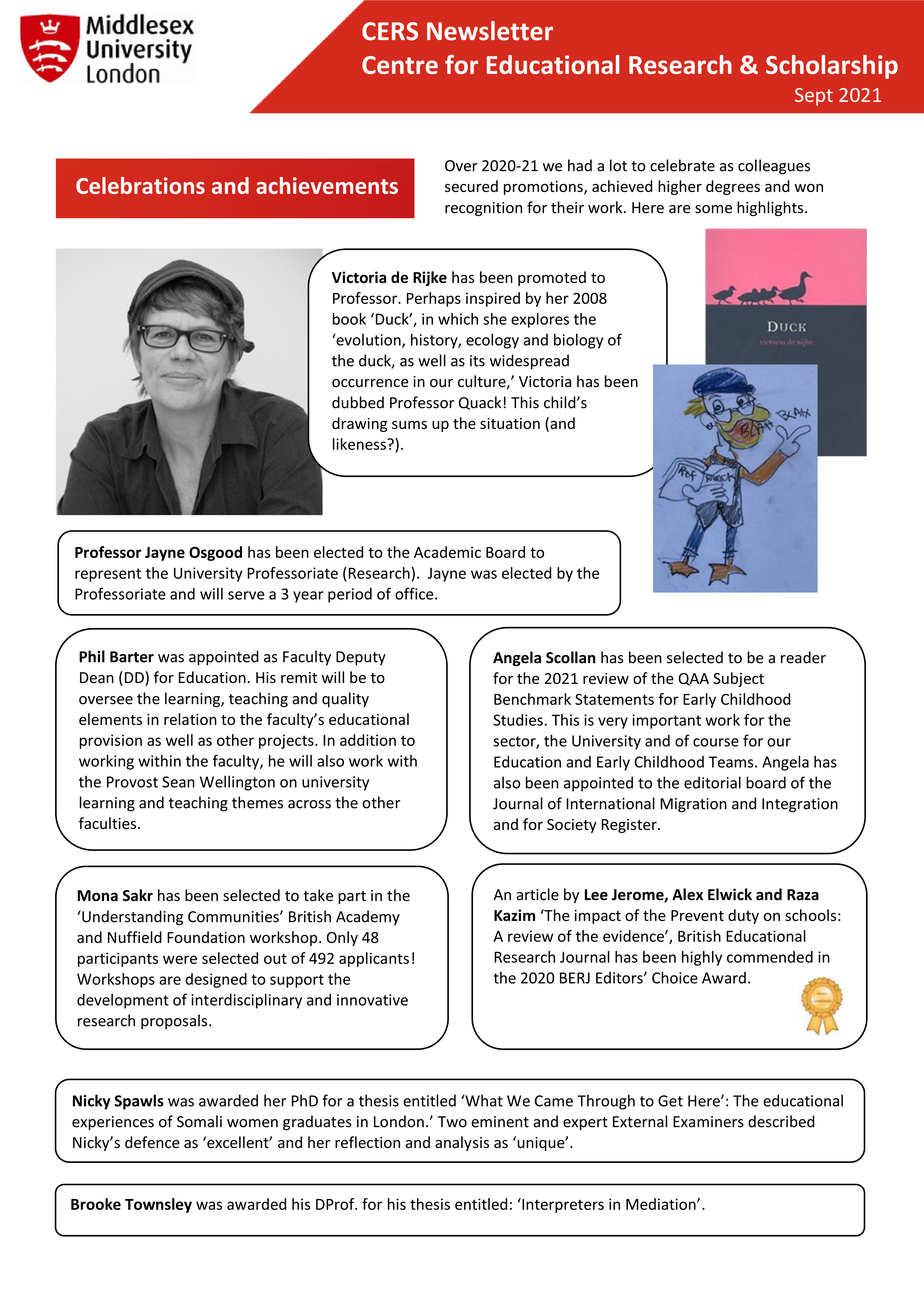 This document has height=1307, width=924. I want to click on Examiners, so click(708, 1122).
